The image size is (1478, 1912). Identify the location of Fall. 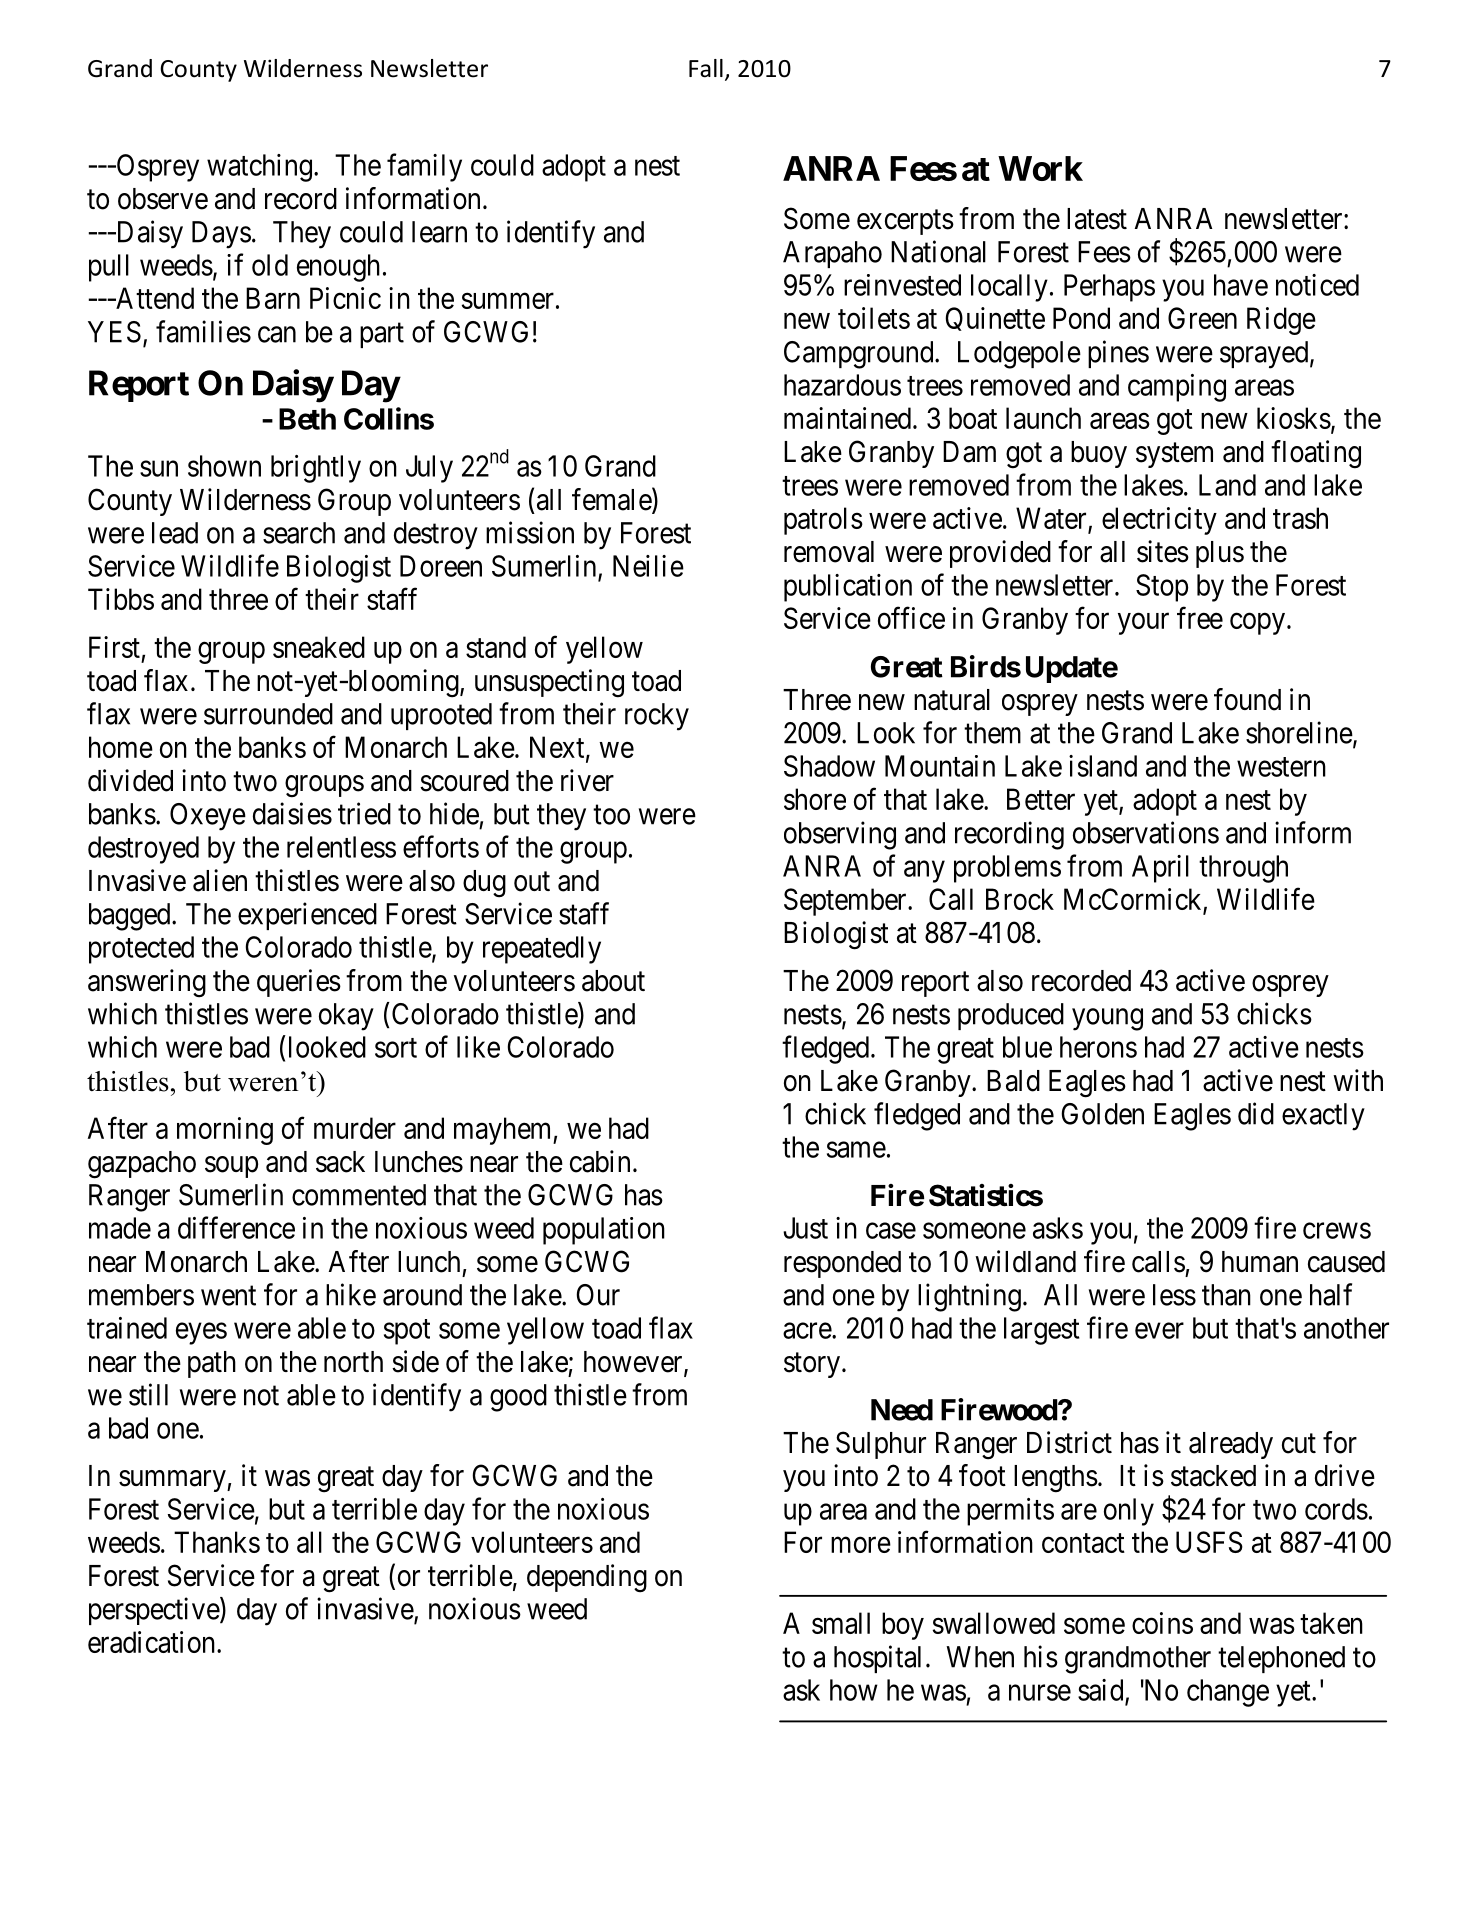
(706, 68).
